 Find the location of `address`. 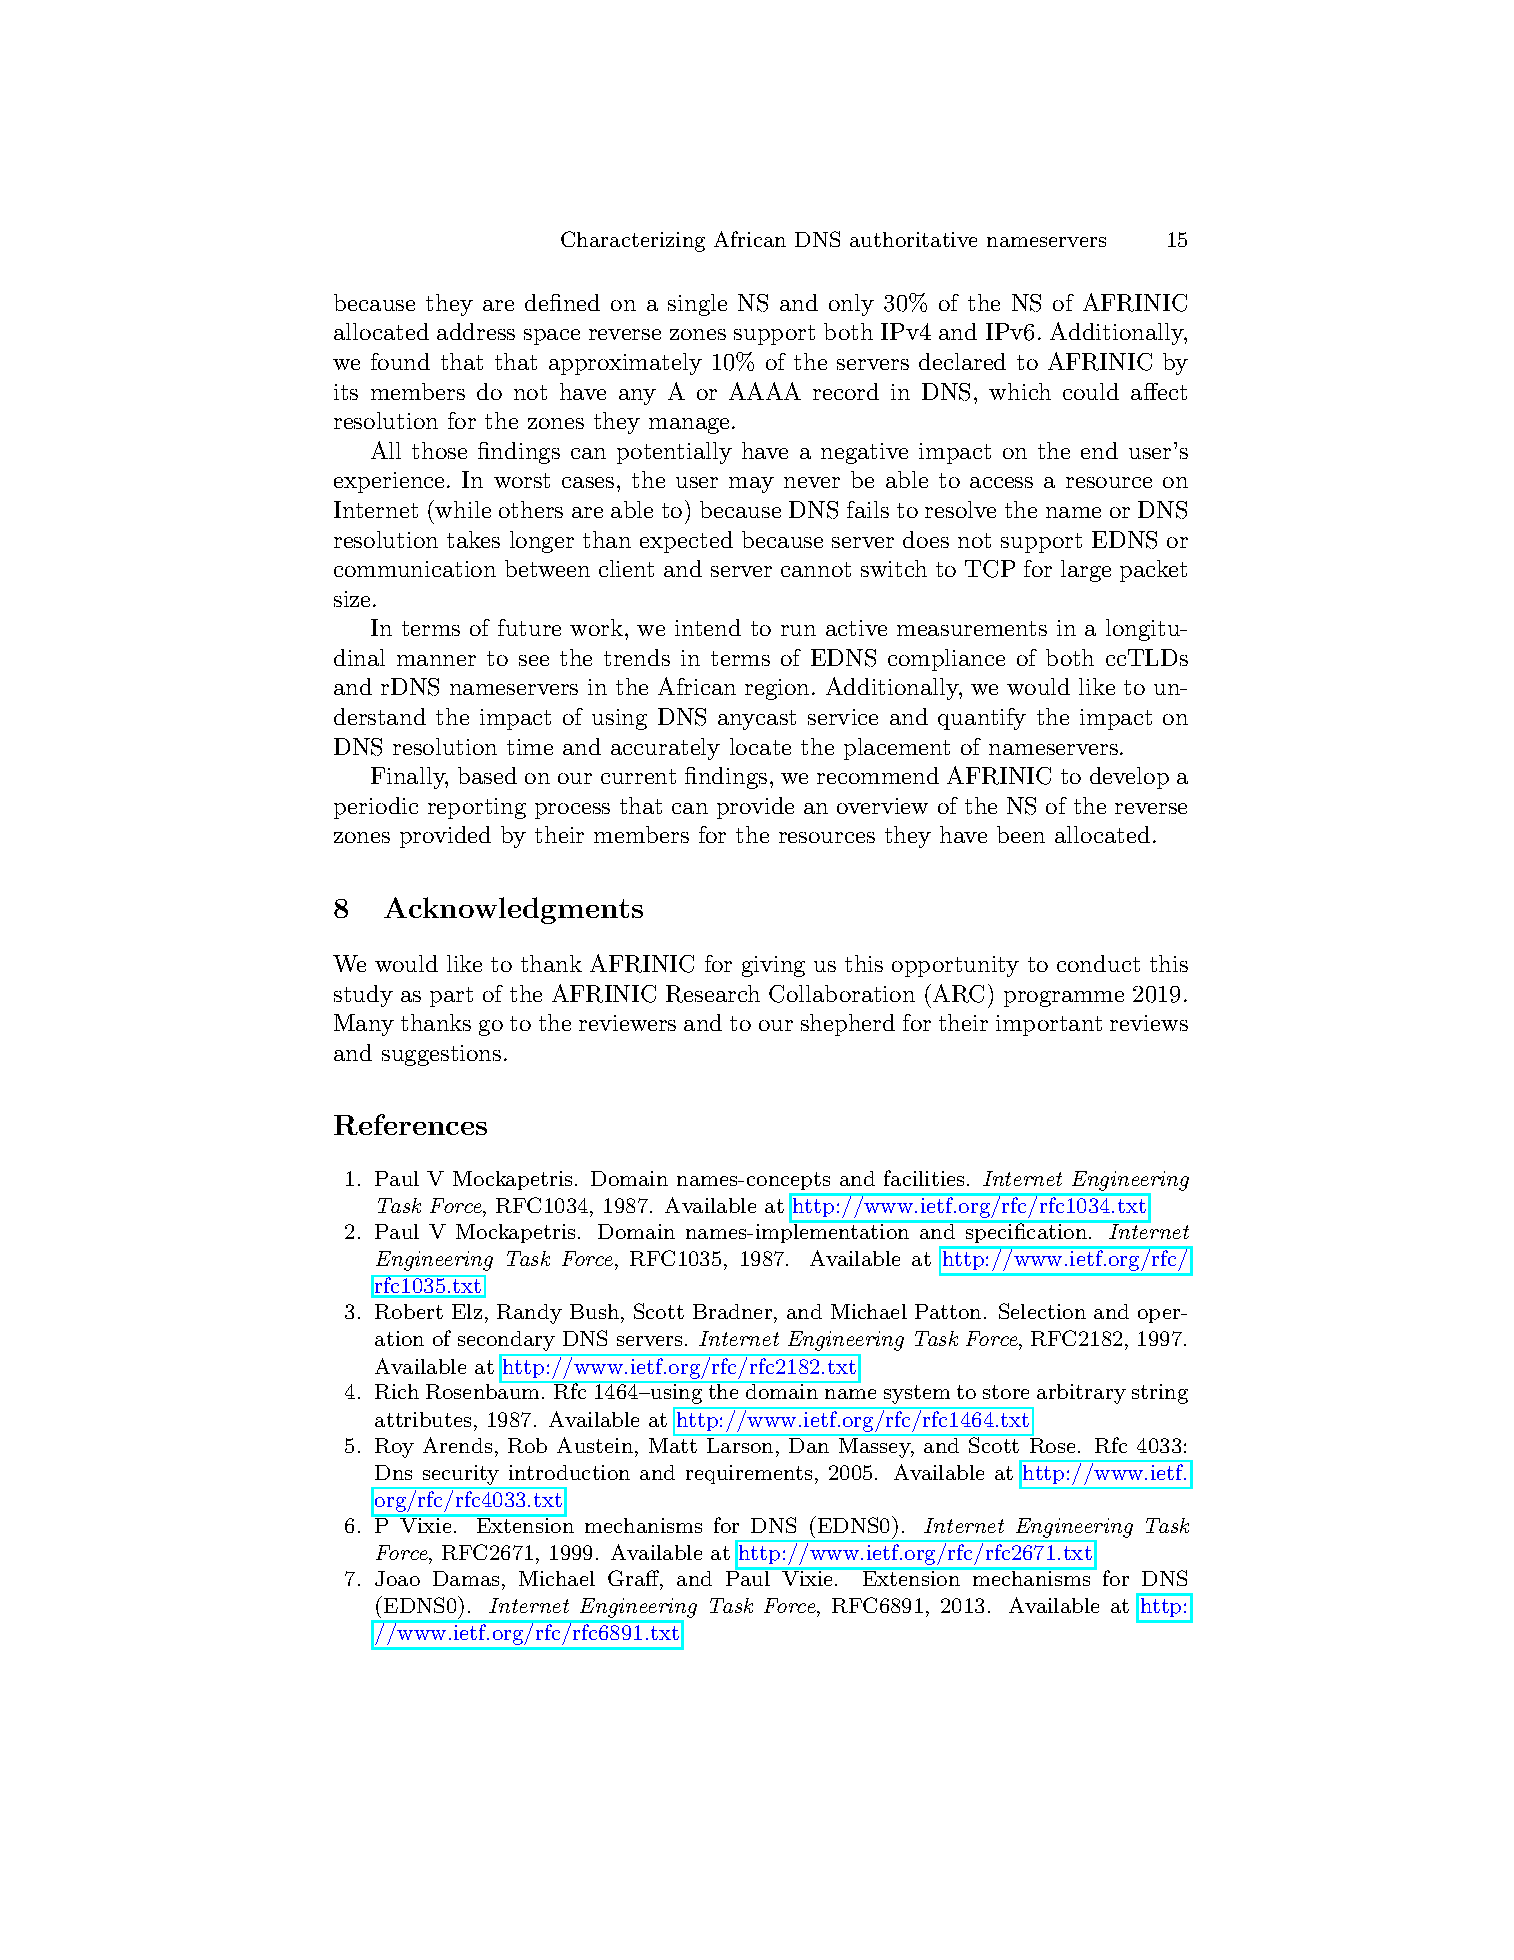

address is located at coordinates (476, 331).
